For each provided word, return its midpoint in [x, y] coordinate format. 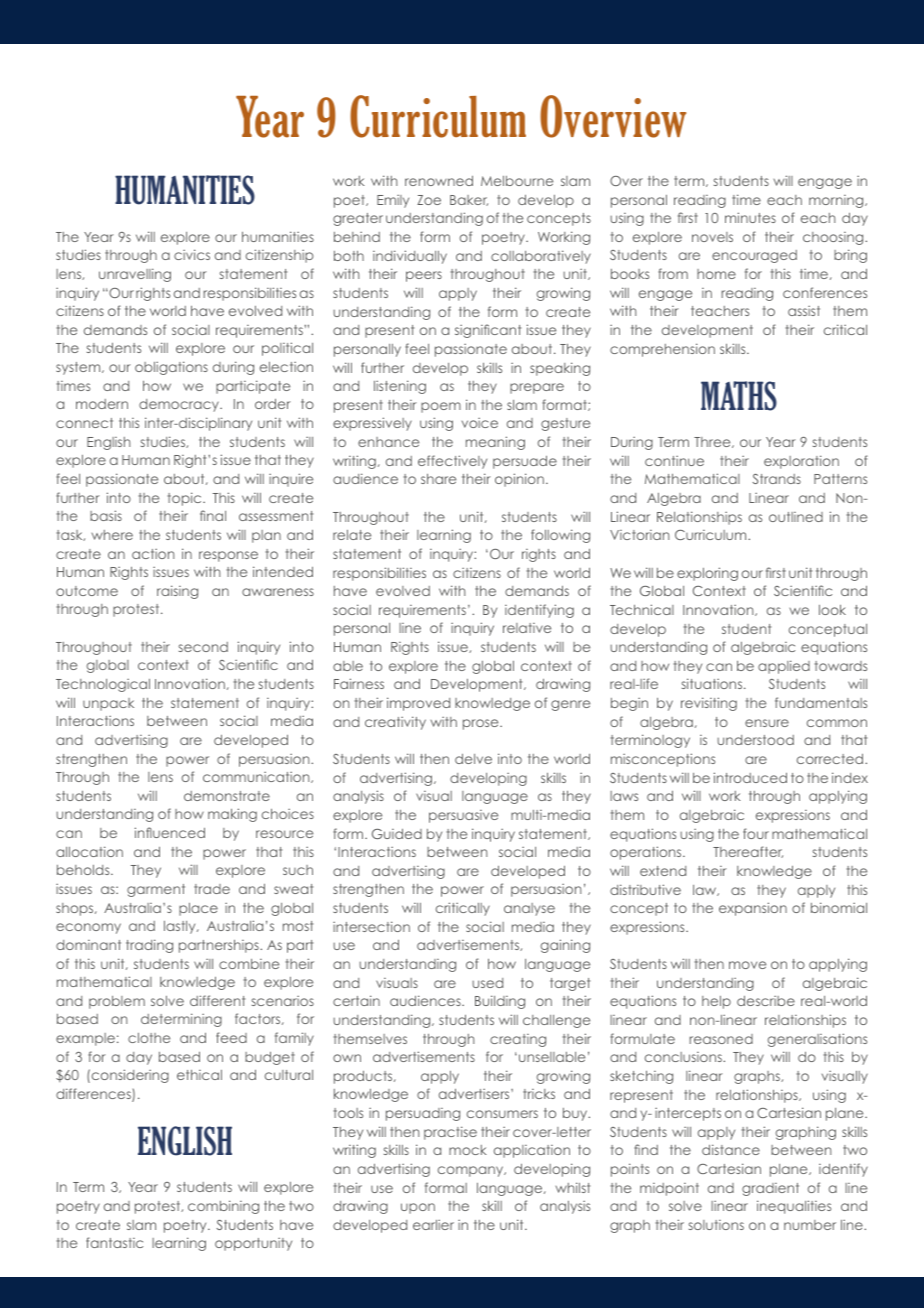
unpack [108, 704]
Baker [469, 200]
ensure [767, 723]
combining [223, 1207]
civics [192, 254]
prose [482, 724]
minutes [750, 217]
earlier [433, 1225]
